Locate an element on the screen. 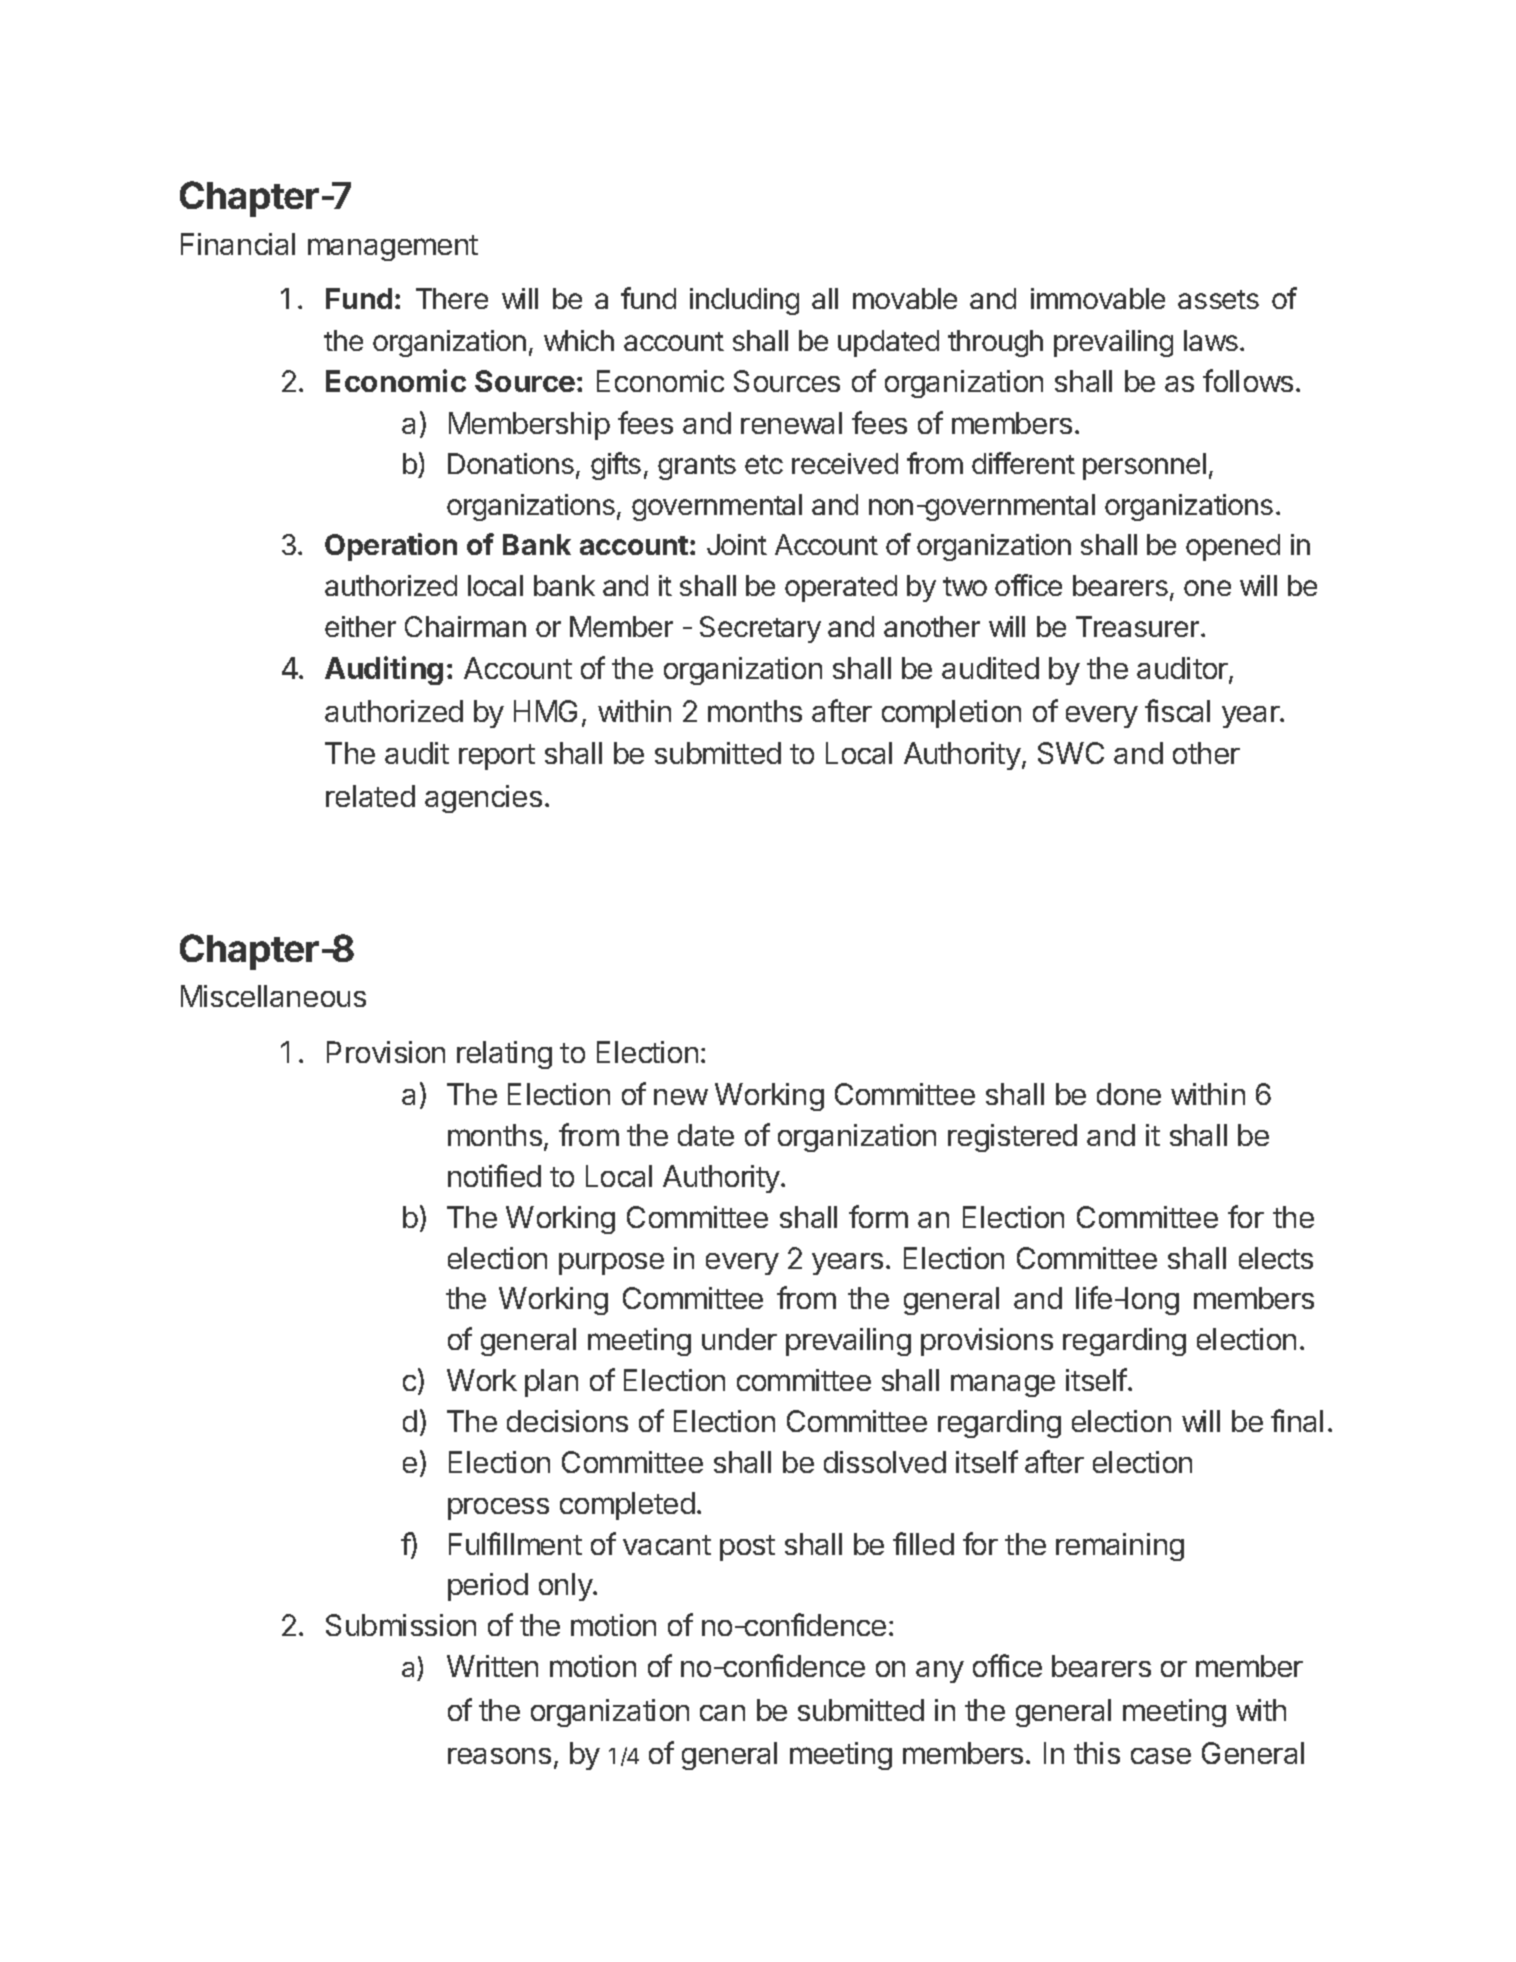 The image size is (1516, 1962). assets is located at coordinates (1218, 299).
